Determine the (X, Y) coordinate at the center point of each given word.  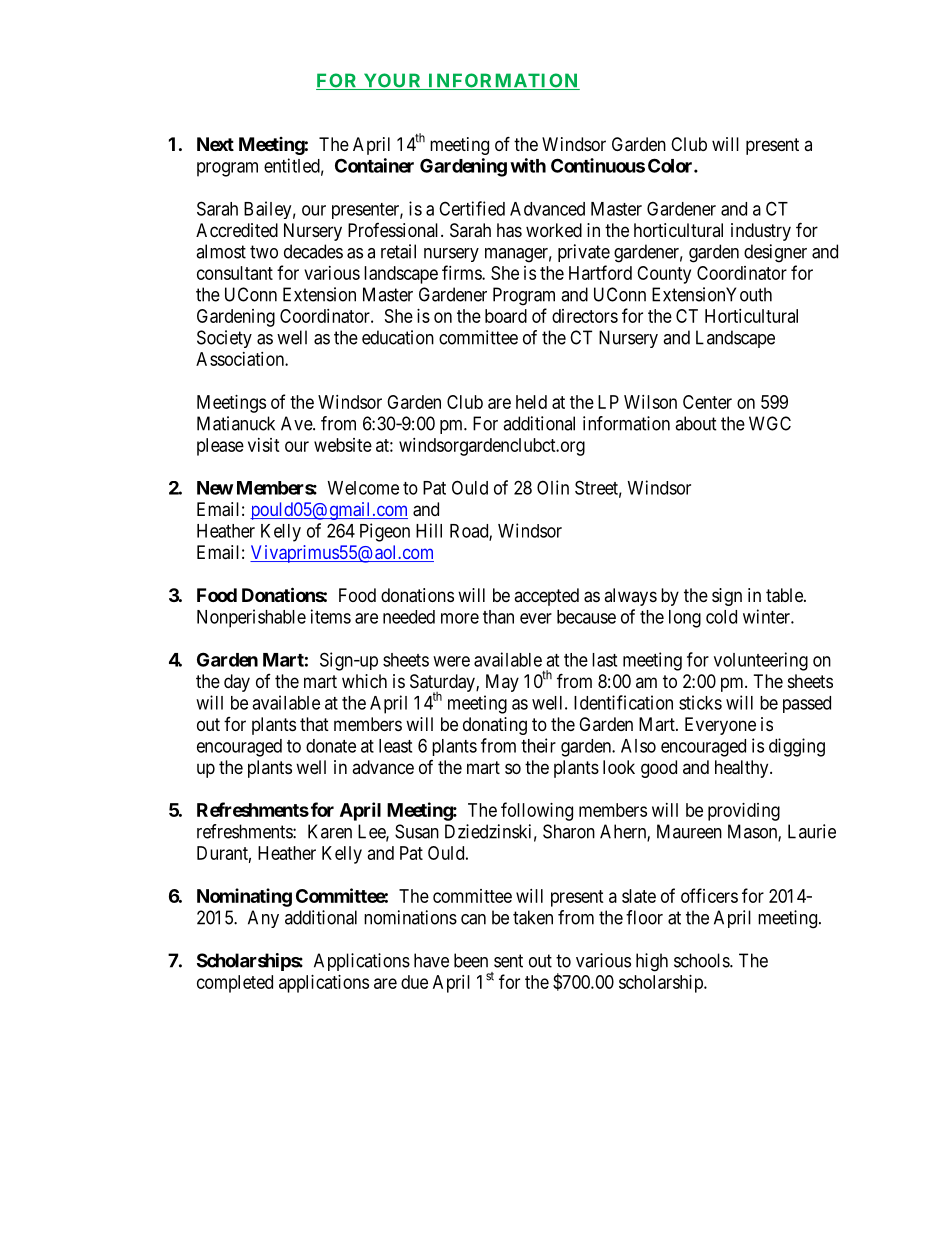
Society (224, 339)
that (314, 724)
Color (671, 165)
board (506, 316)
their (538, 745)
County (664, 275)
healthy (743, 769)
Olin (553, 487)
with (528, 165)
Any (263, 919)
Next (215, 144)
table (785, 595)
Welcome (363, 488)
